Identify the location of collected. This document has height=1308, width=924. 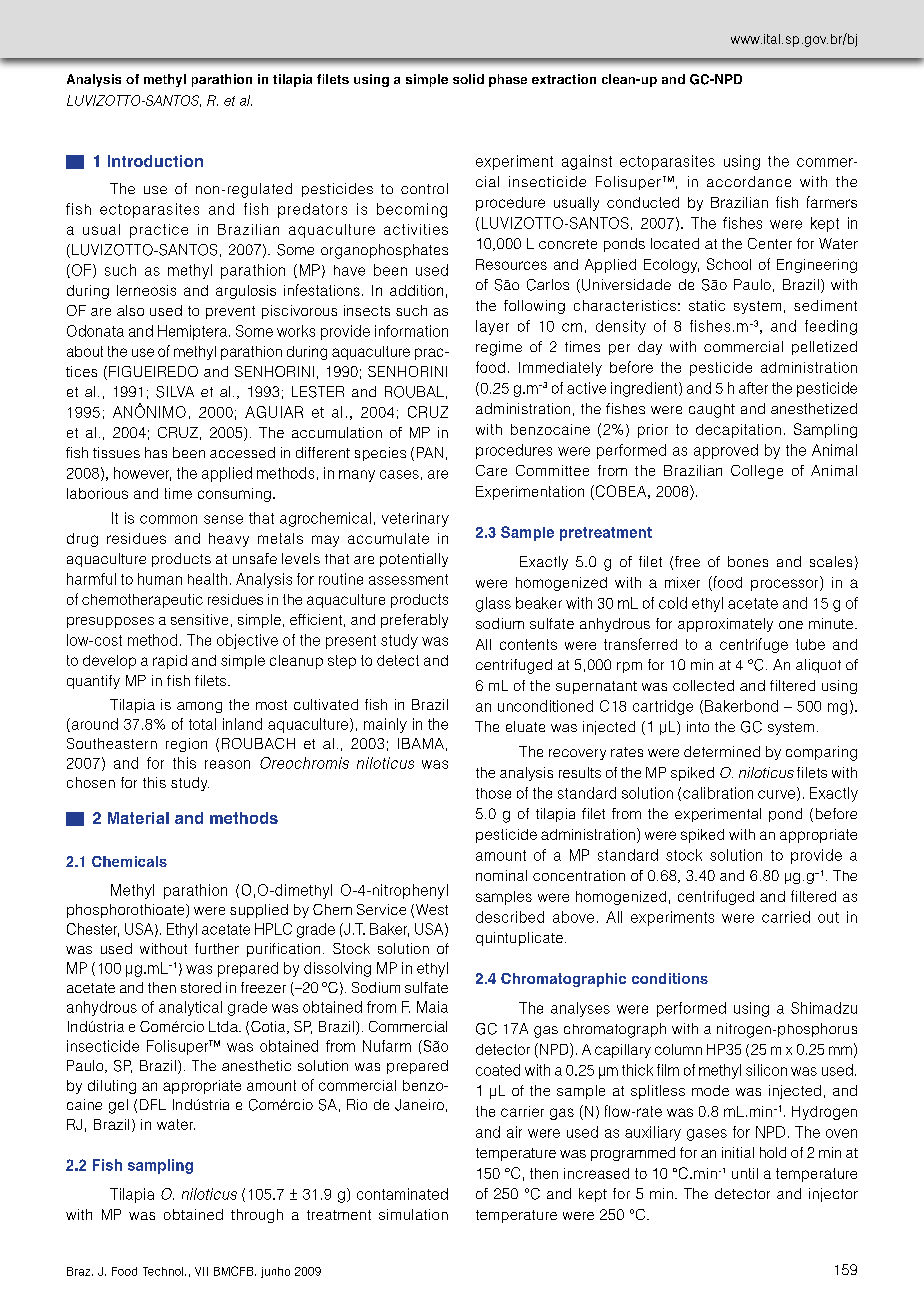
(703, 685).
